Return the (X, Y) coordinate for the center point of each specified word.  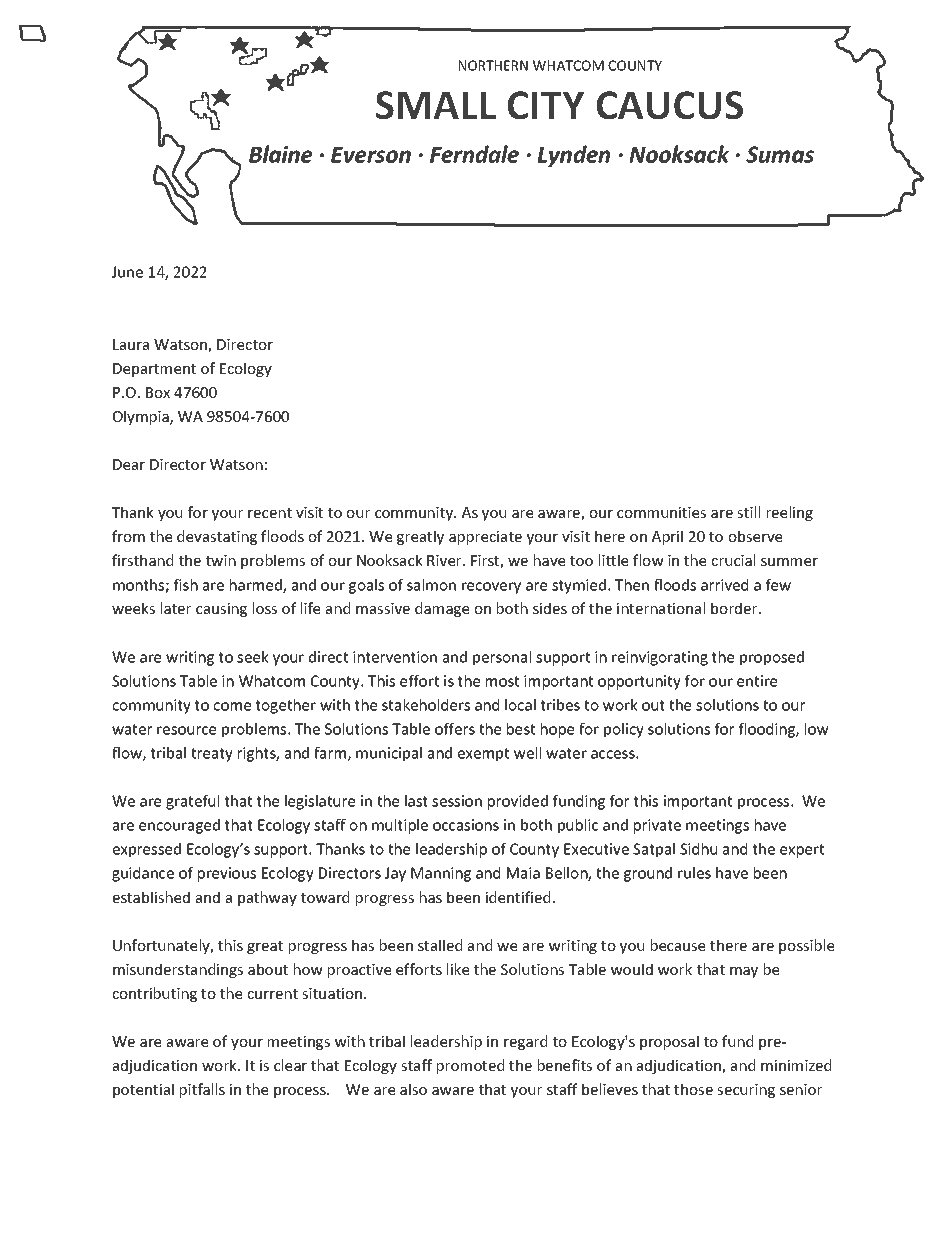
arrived (724, 585)
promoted (470, 1066)
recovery (491, 588)
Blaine (280, 154)
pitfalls (202, 1090)
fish (186, 585)
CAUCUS (669, 105)
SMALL (436, 105)
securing (746, 1091)
